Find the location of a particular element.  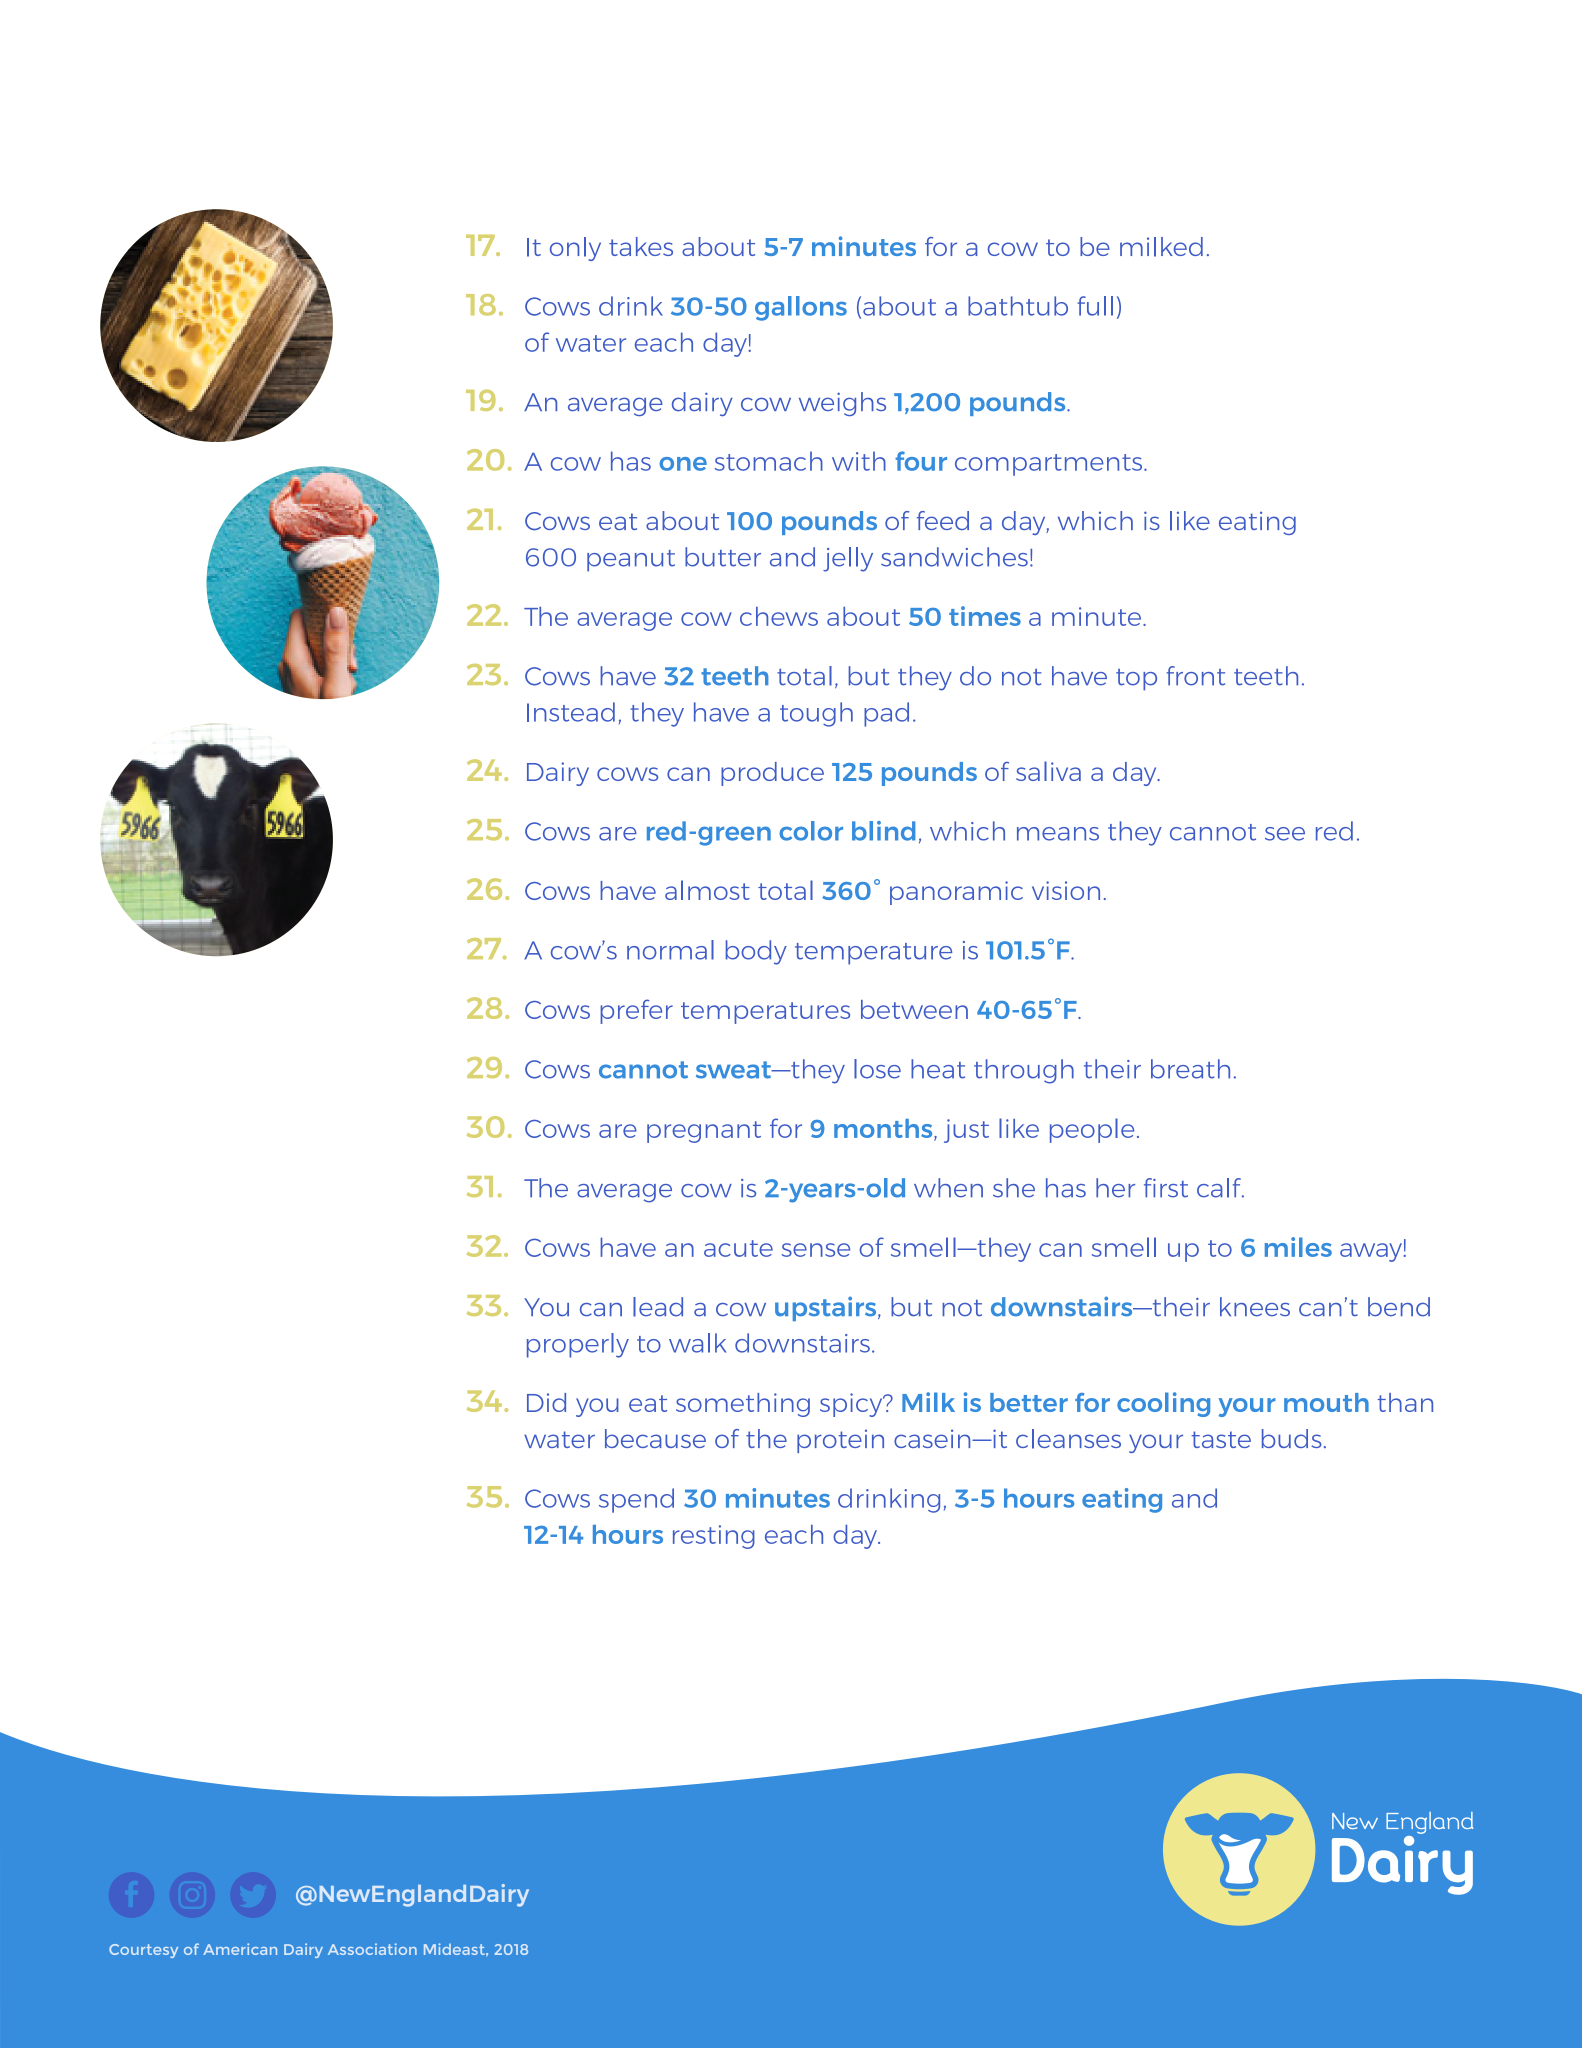

breath is located at coordinates (1190, 1069).
